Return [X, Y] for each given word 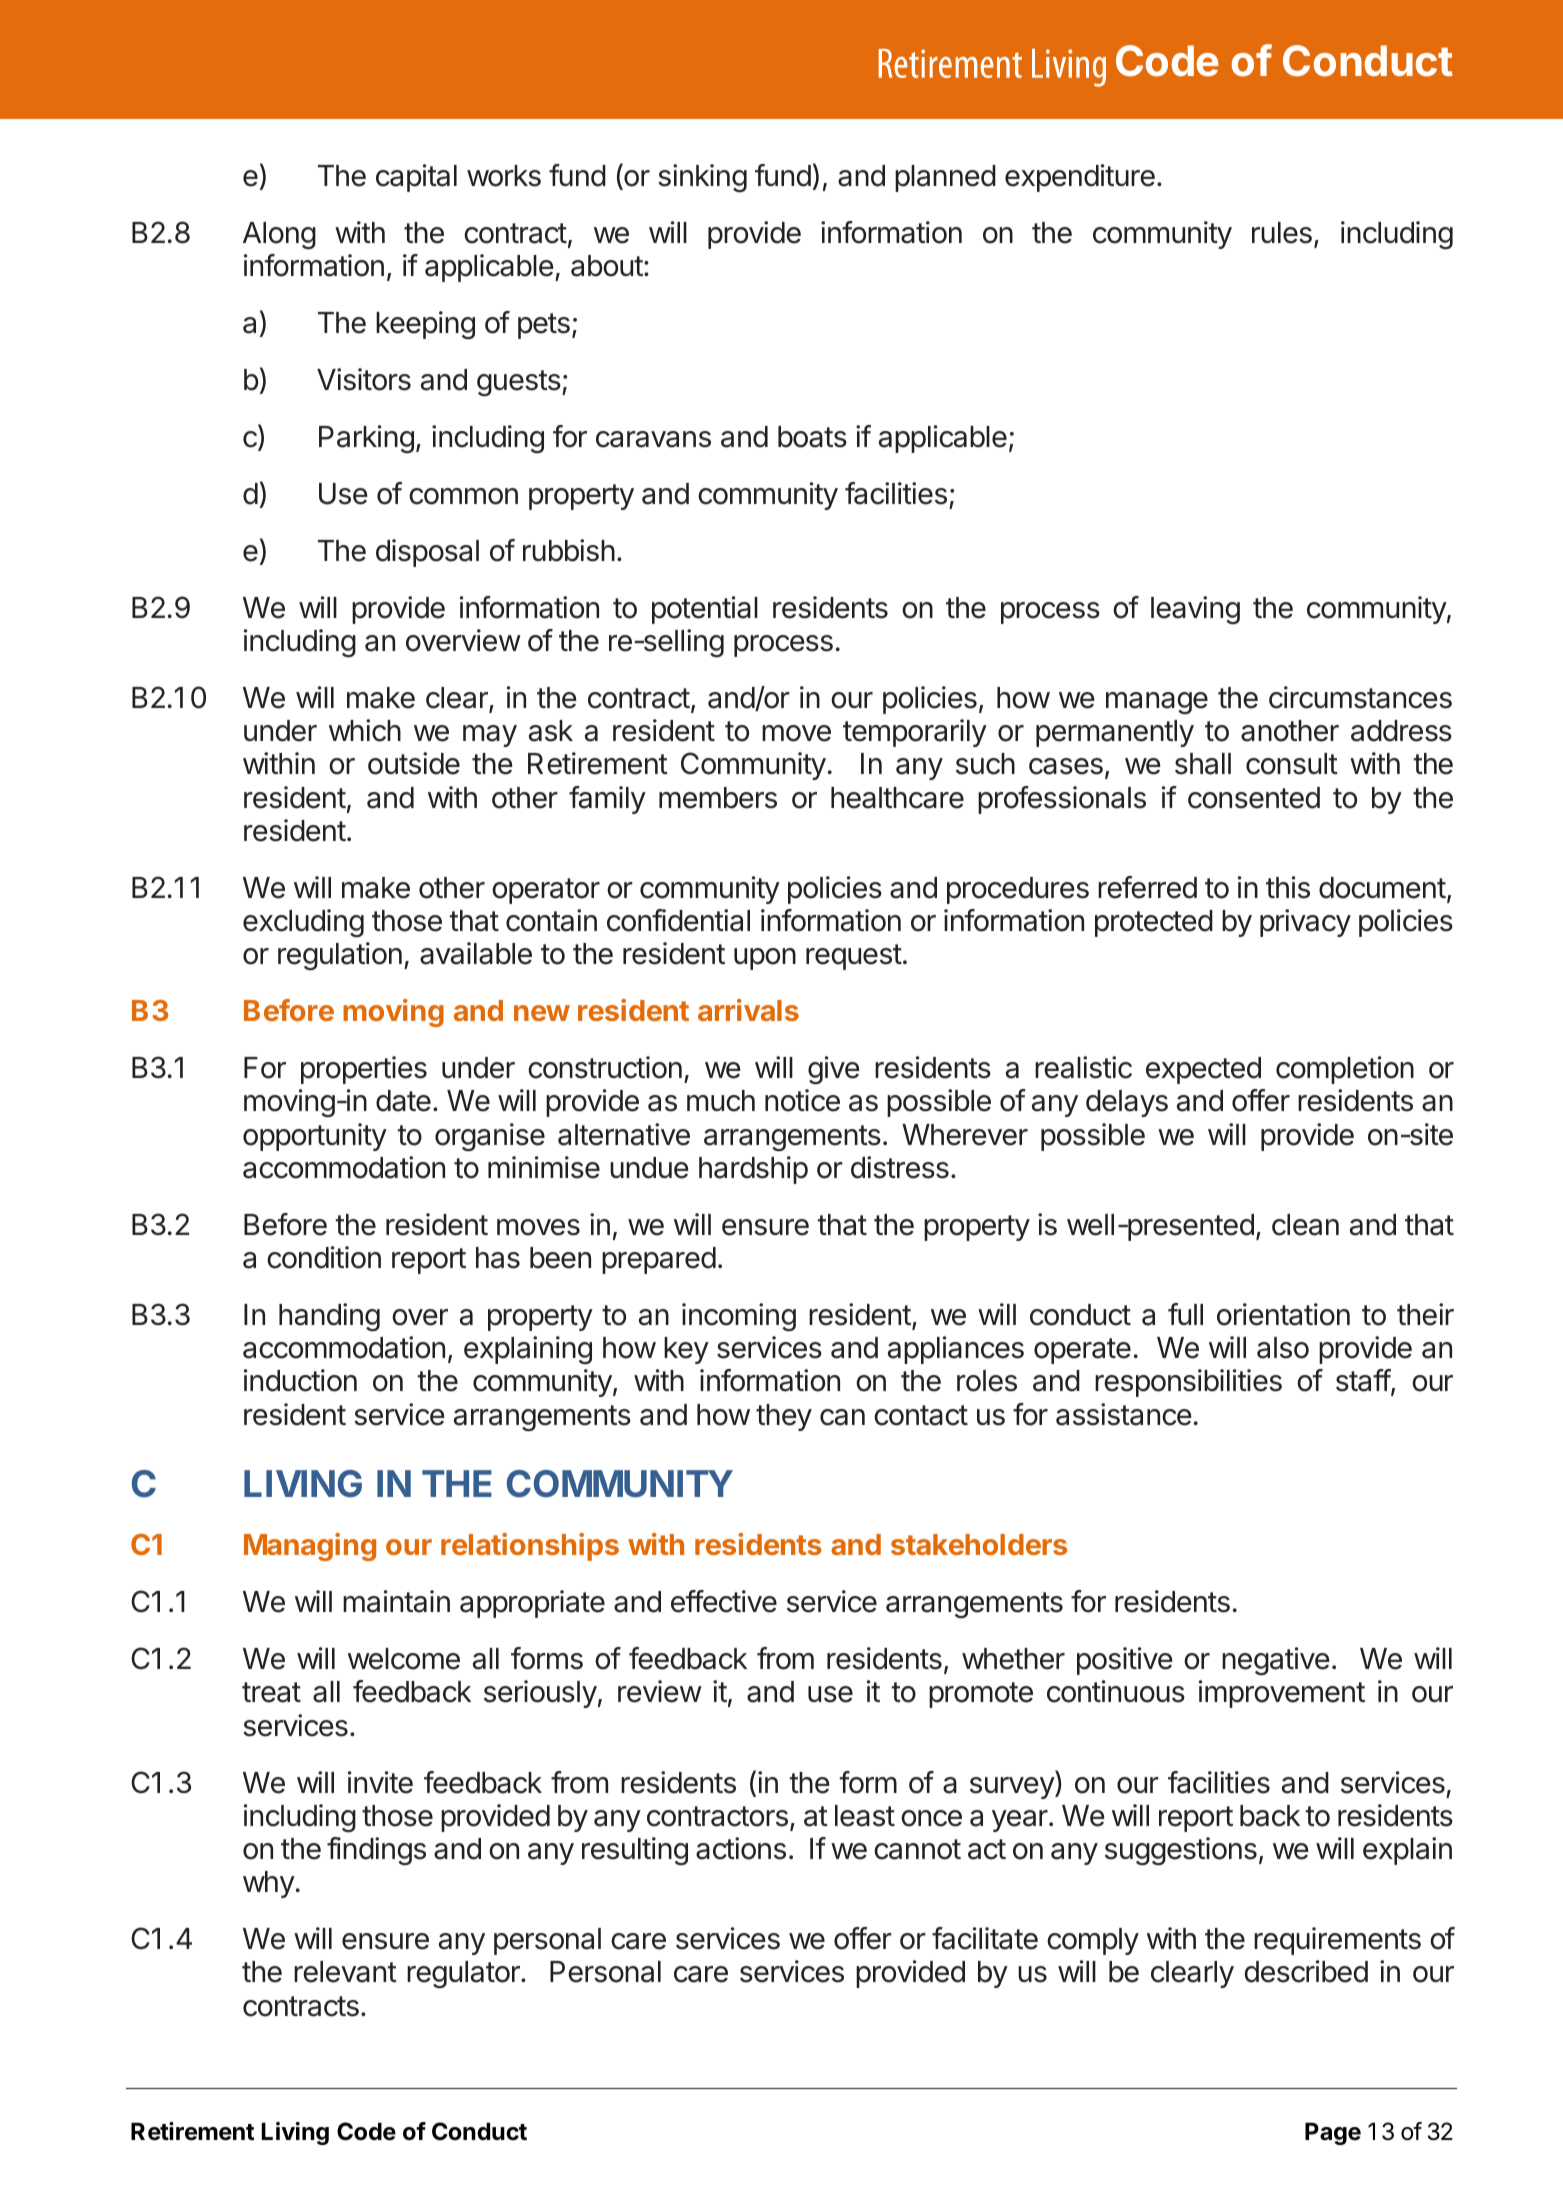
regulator [464, 1975]
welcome [404, 1659]
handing [329, 1317]
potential [705, 610]
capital [416, 178]
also [1283, 1348]
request [854, 957]
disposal [427, 553]
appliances [956, 1350]
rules [1282, 233]
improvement [1282, 1694]
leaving [1195, 610]
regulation [340, 956]
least [865, 1816]
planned [945, 178]
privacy [1305, 923]
